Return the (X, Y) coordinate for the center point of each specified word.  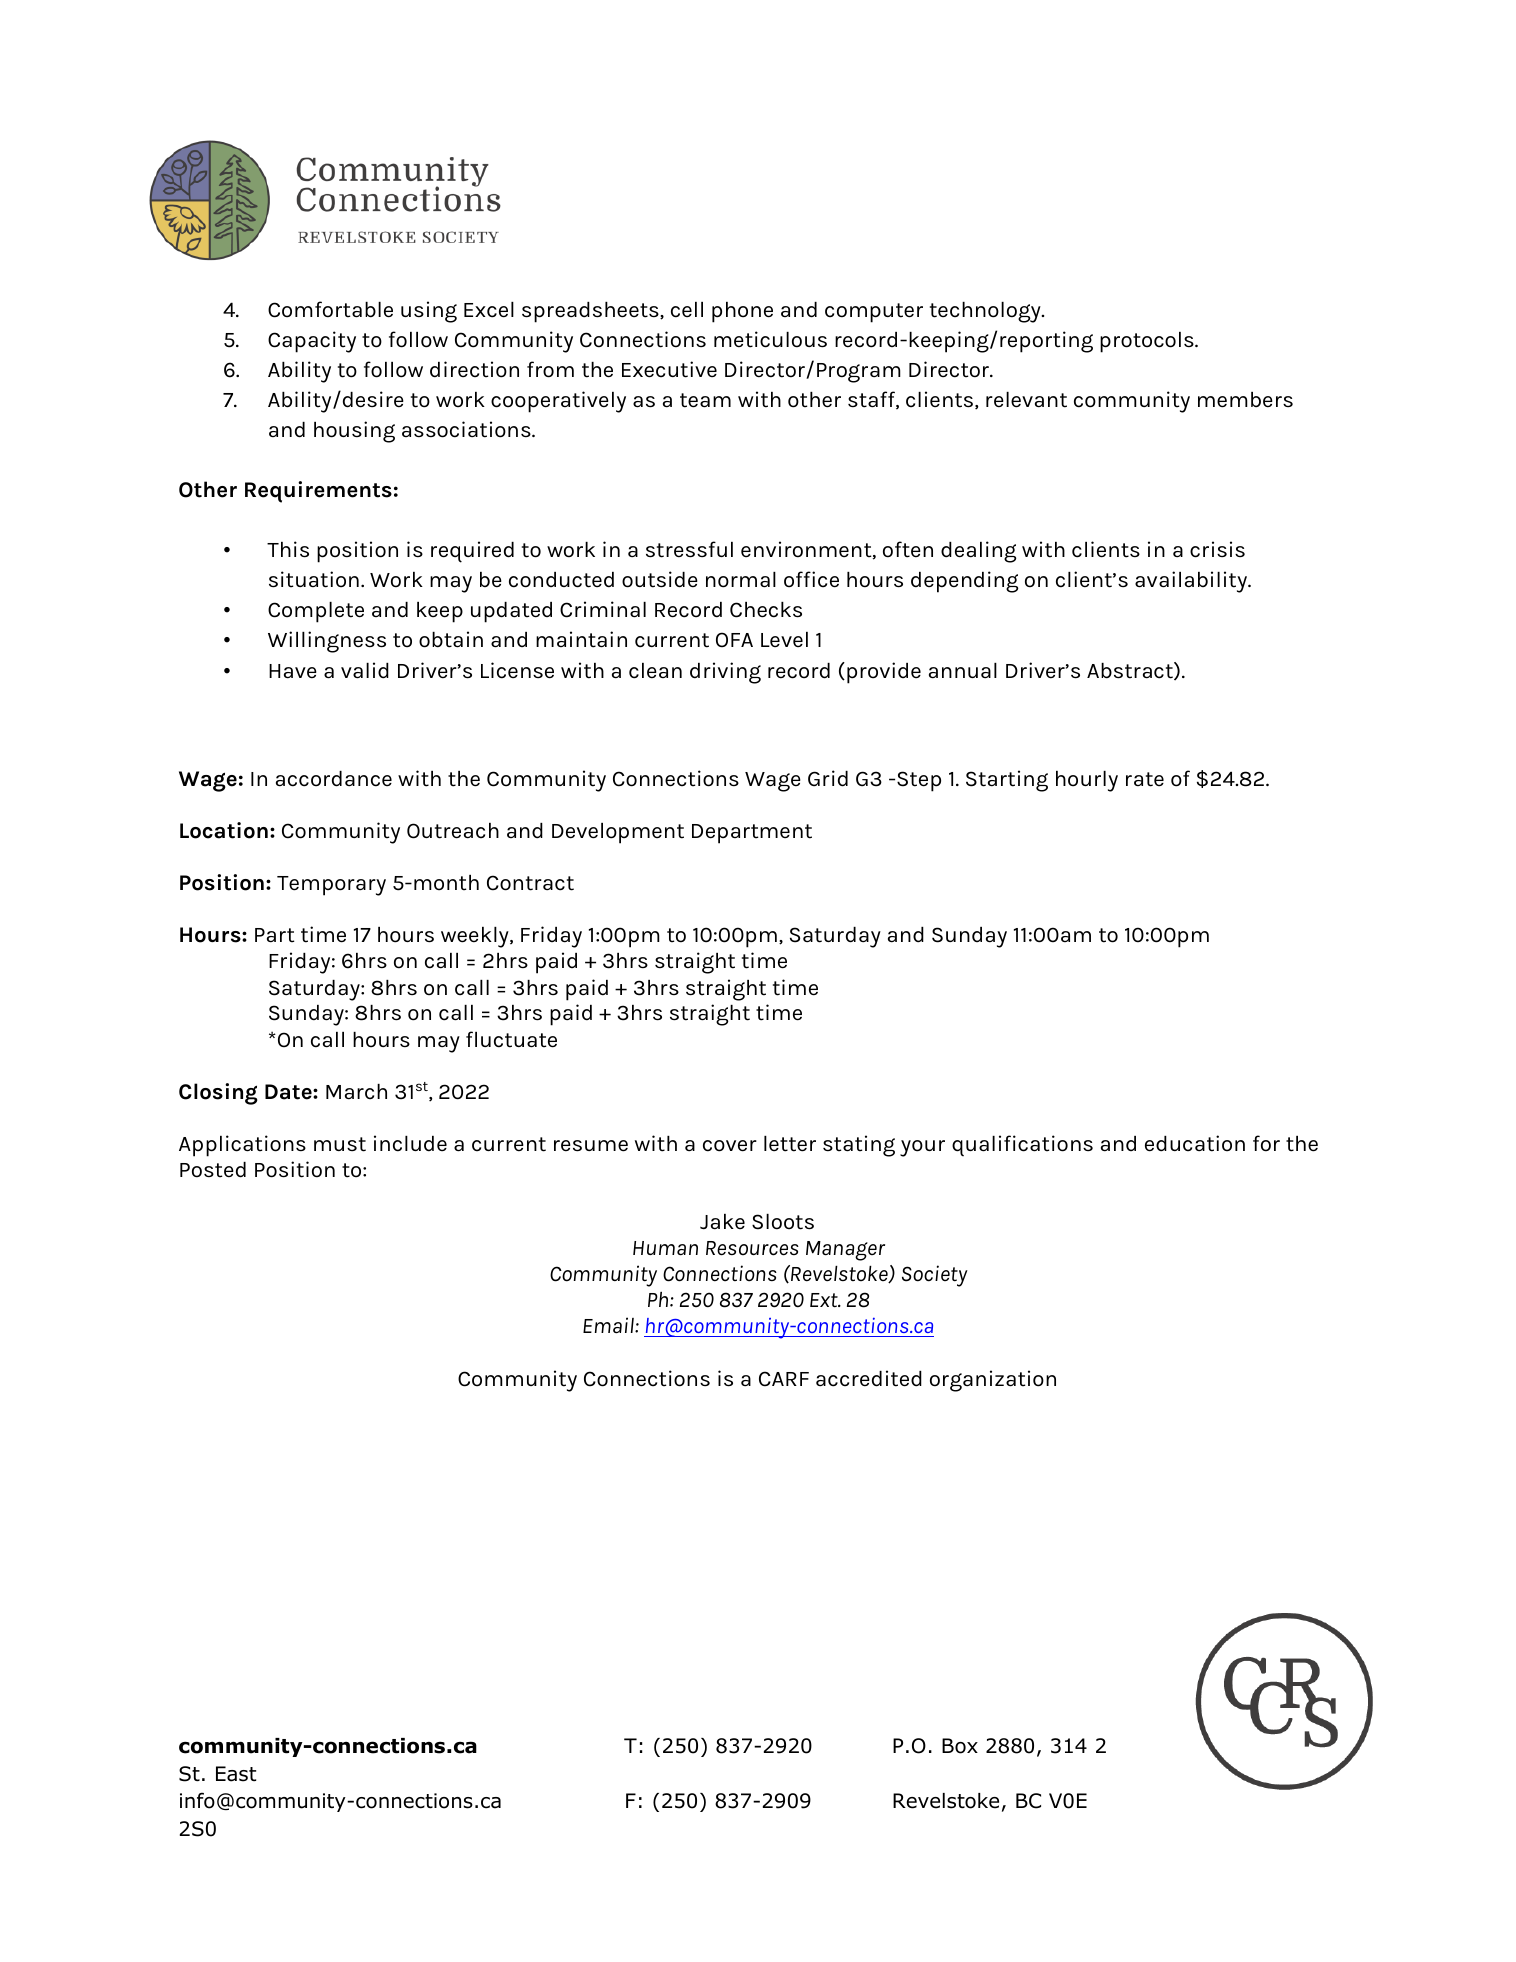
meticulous (770, 339)
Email (609, 1325)
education (1195, 1143)
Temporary (331, 886)
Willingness (327, 642)
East (236, 1774)
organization (993, 1381)
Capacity (312, 342)
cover (730, 1146)
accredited (869, 1378)
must (340, 1144)
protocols (1148, 342)
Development (618, 833)
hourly (1087, 781)
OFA (734, 640)
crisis (1217, 549)
